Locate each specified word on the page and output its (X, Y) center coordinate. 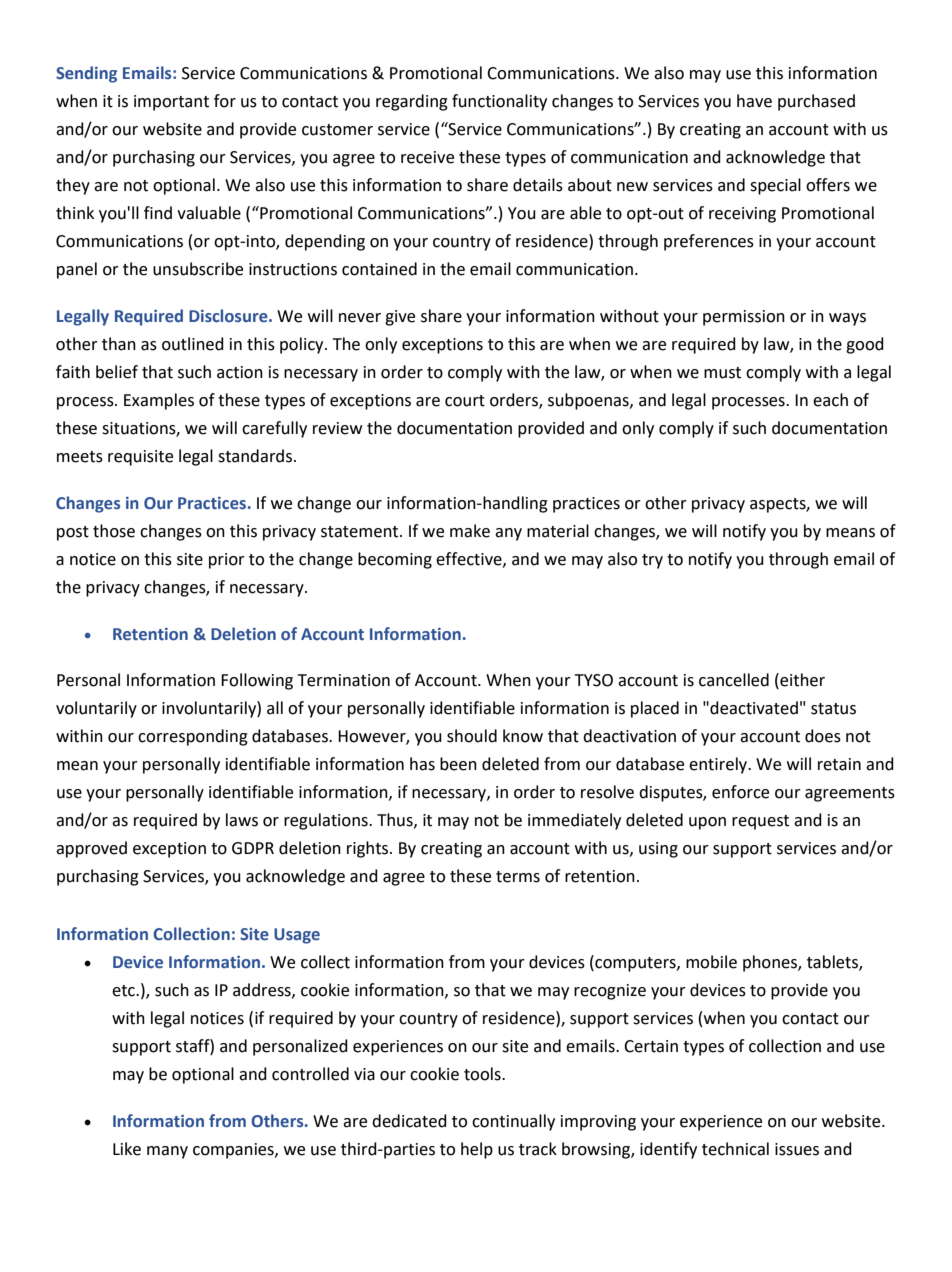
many (167, 1152)
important (171, 103)
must (722, 373)
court (465, 401)
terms (518, 877)
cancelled (734, 680)
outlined (193, 344)
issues (797, 1149)
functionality (499, 102)
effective (470, 559)
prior (227, 561)
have (754, 101)
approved (91, 849)
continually (513, 1122)
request (760, 822)
